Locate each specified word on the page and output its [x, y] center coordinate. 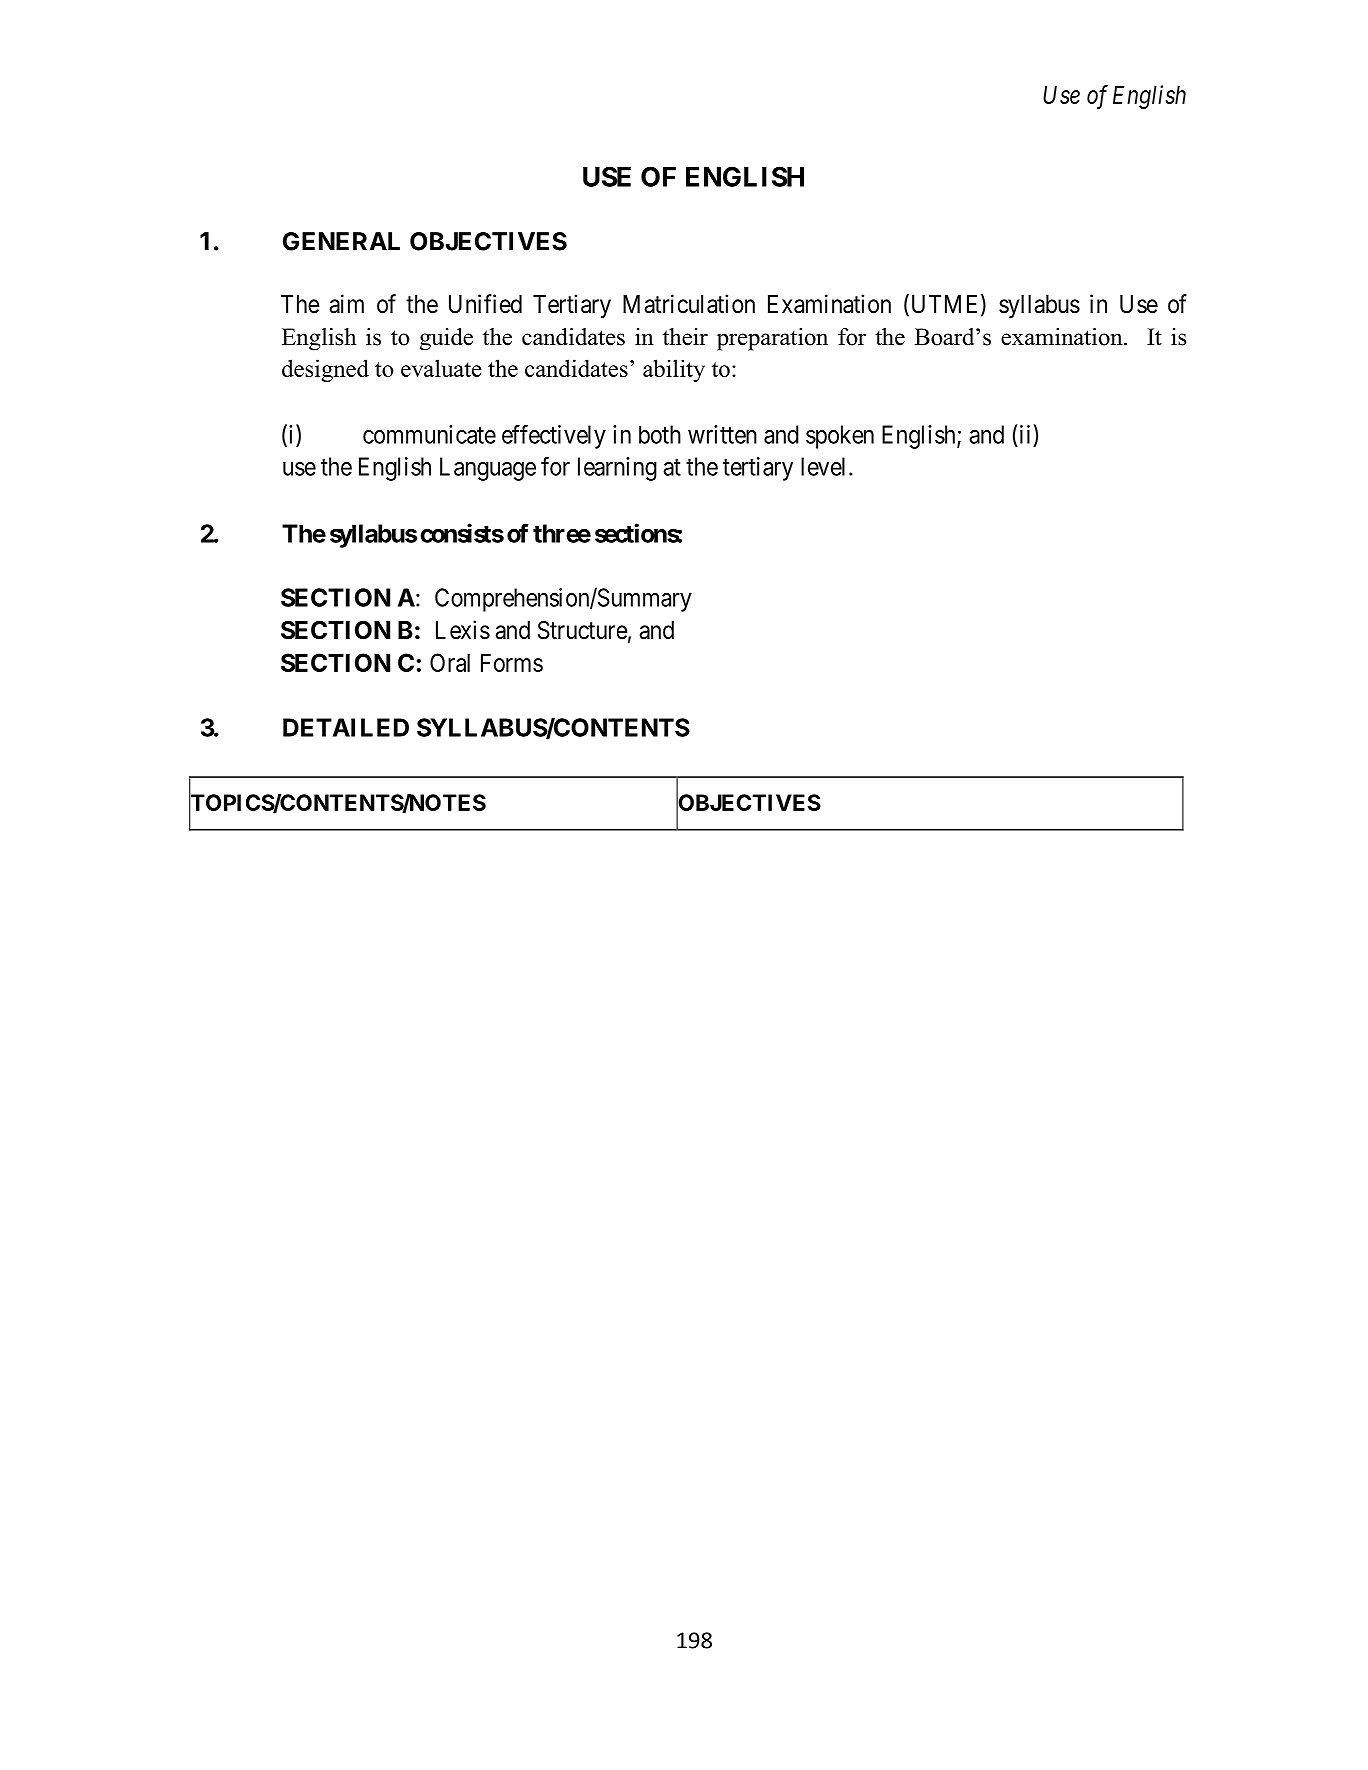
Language [488, 469]
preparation [772, 339]
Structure [583, 630]
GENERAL [341, 241]
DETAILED [346, 727]
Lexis [463, 630]
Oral [450, 662]
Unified [485, 304]
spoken [840, 437]
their [685, 337]
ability [674, 370]
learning [617, 469]
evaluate [441, 368]
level [825, 466]
